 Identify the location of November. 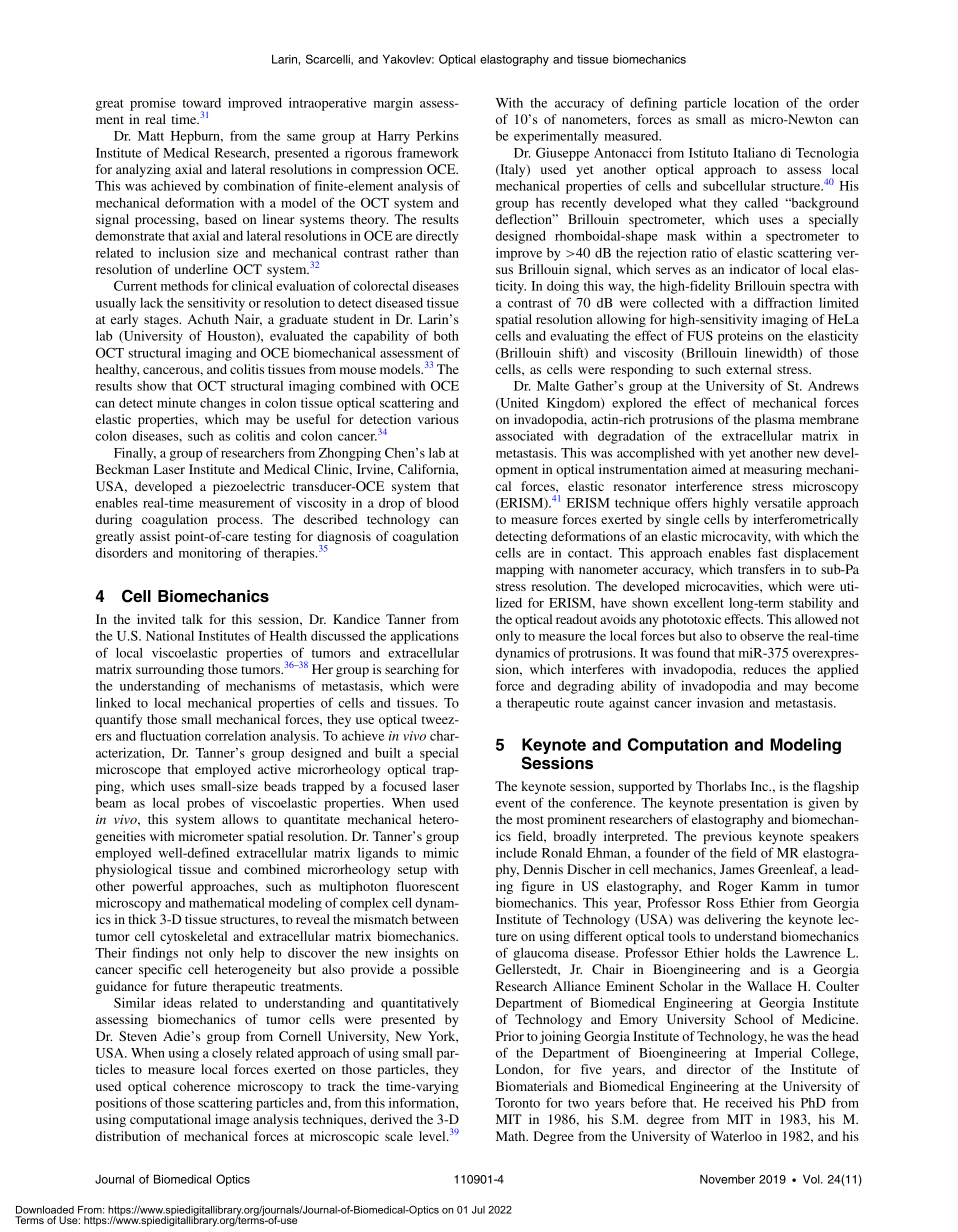
(727, 1179).
